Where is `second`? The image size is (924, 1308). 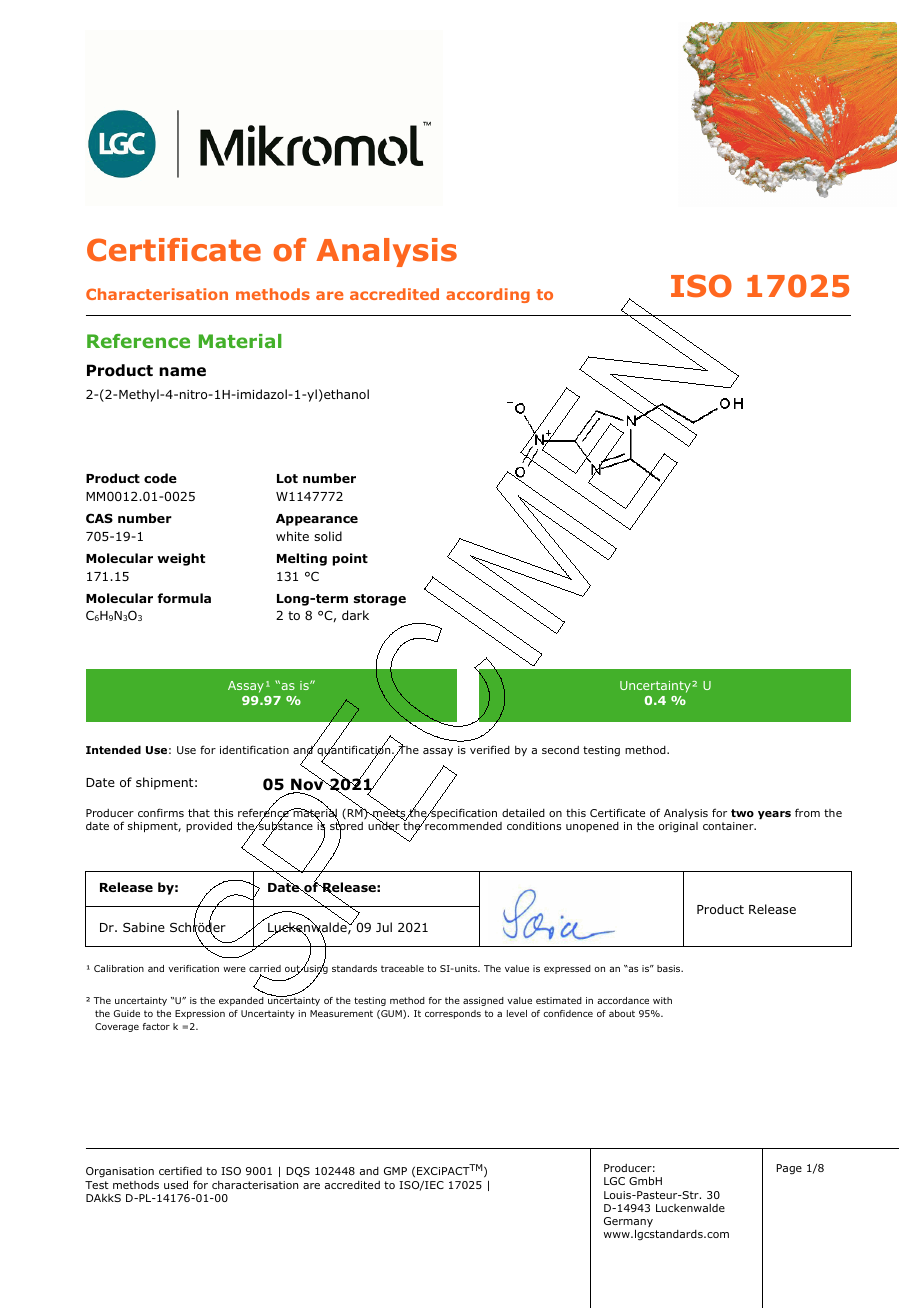 second is located at coordinates (560, 750).
